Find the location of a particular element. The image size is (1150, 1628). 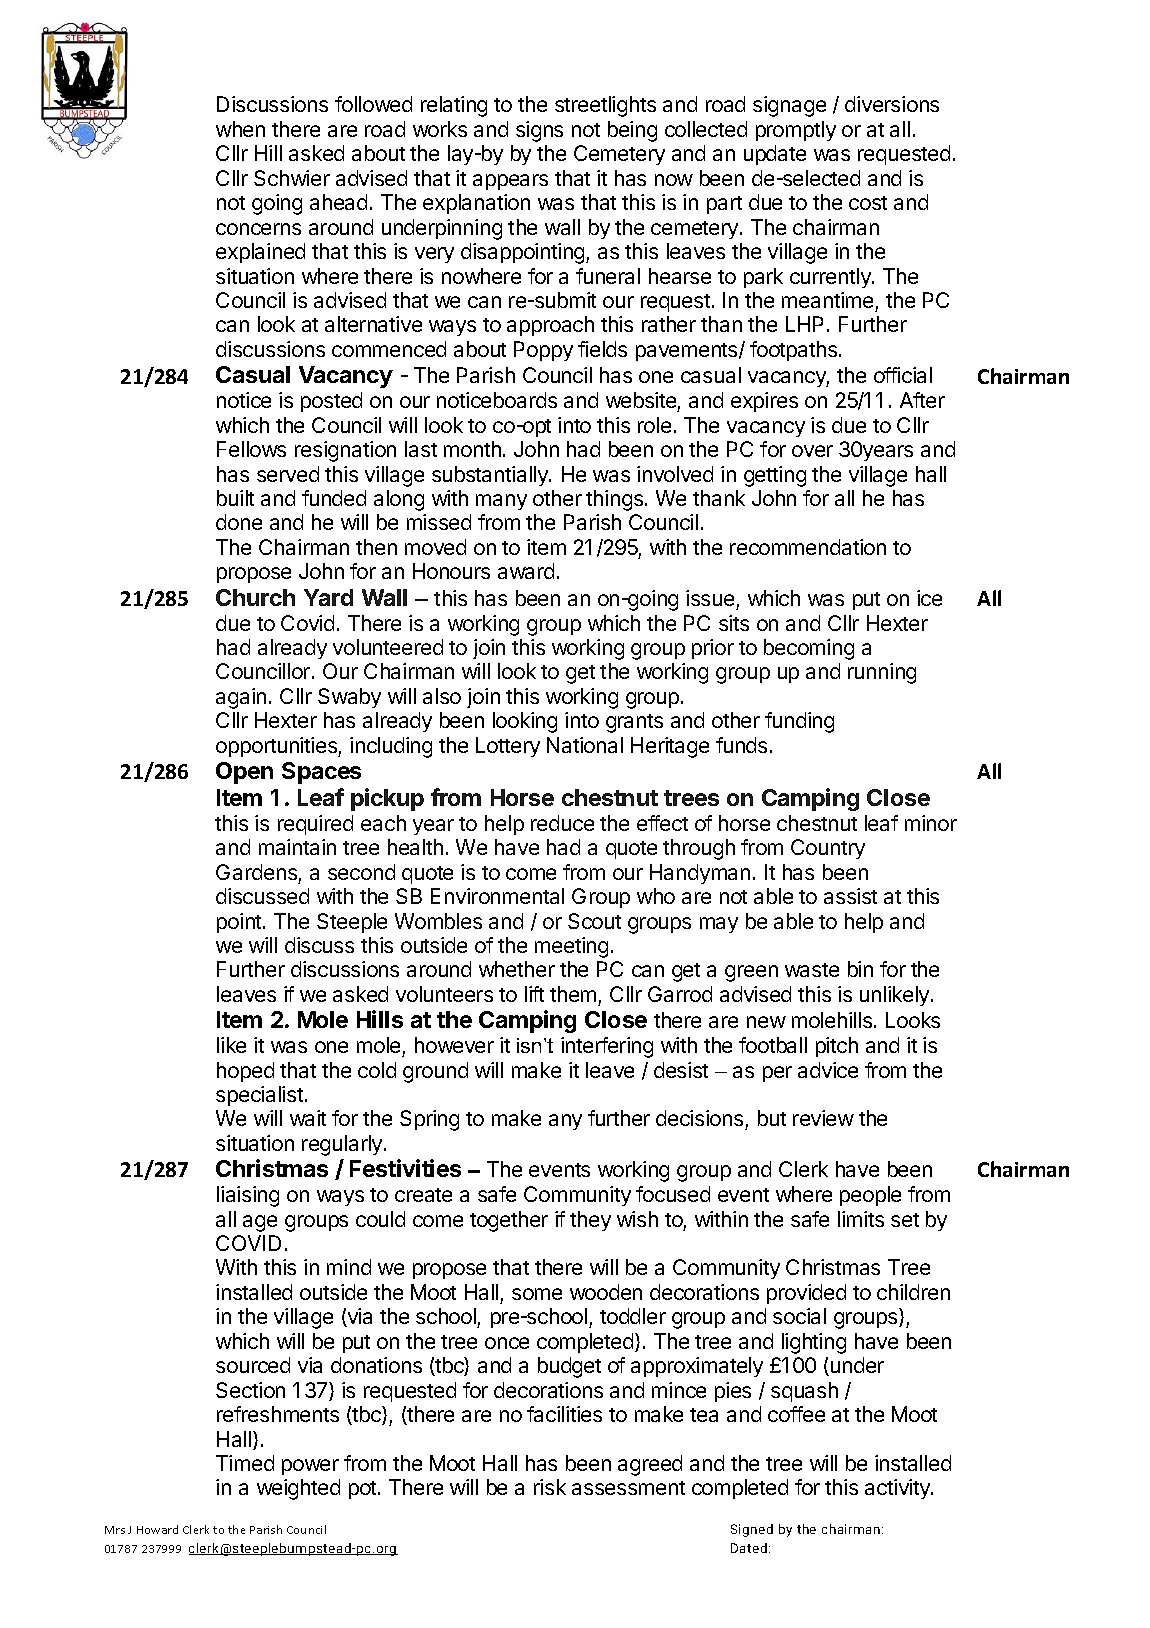

promptly is located at coordinates (796, 131).
